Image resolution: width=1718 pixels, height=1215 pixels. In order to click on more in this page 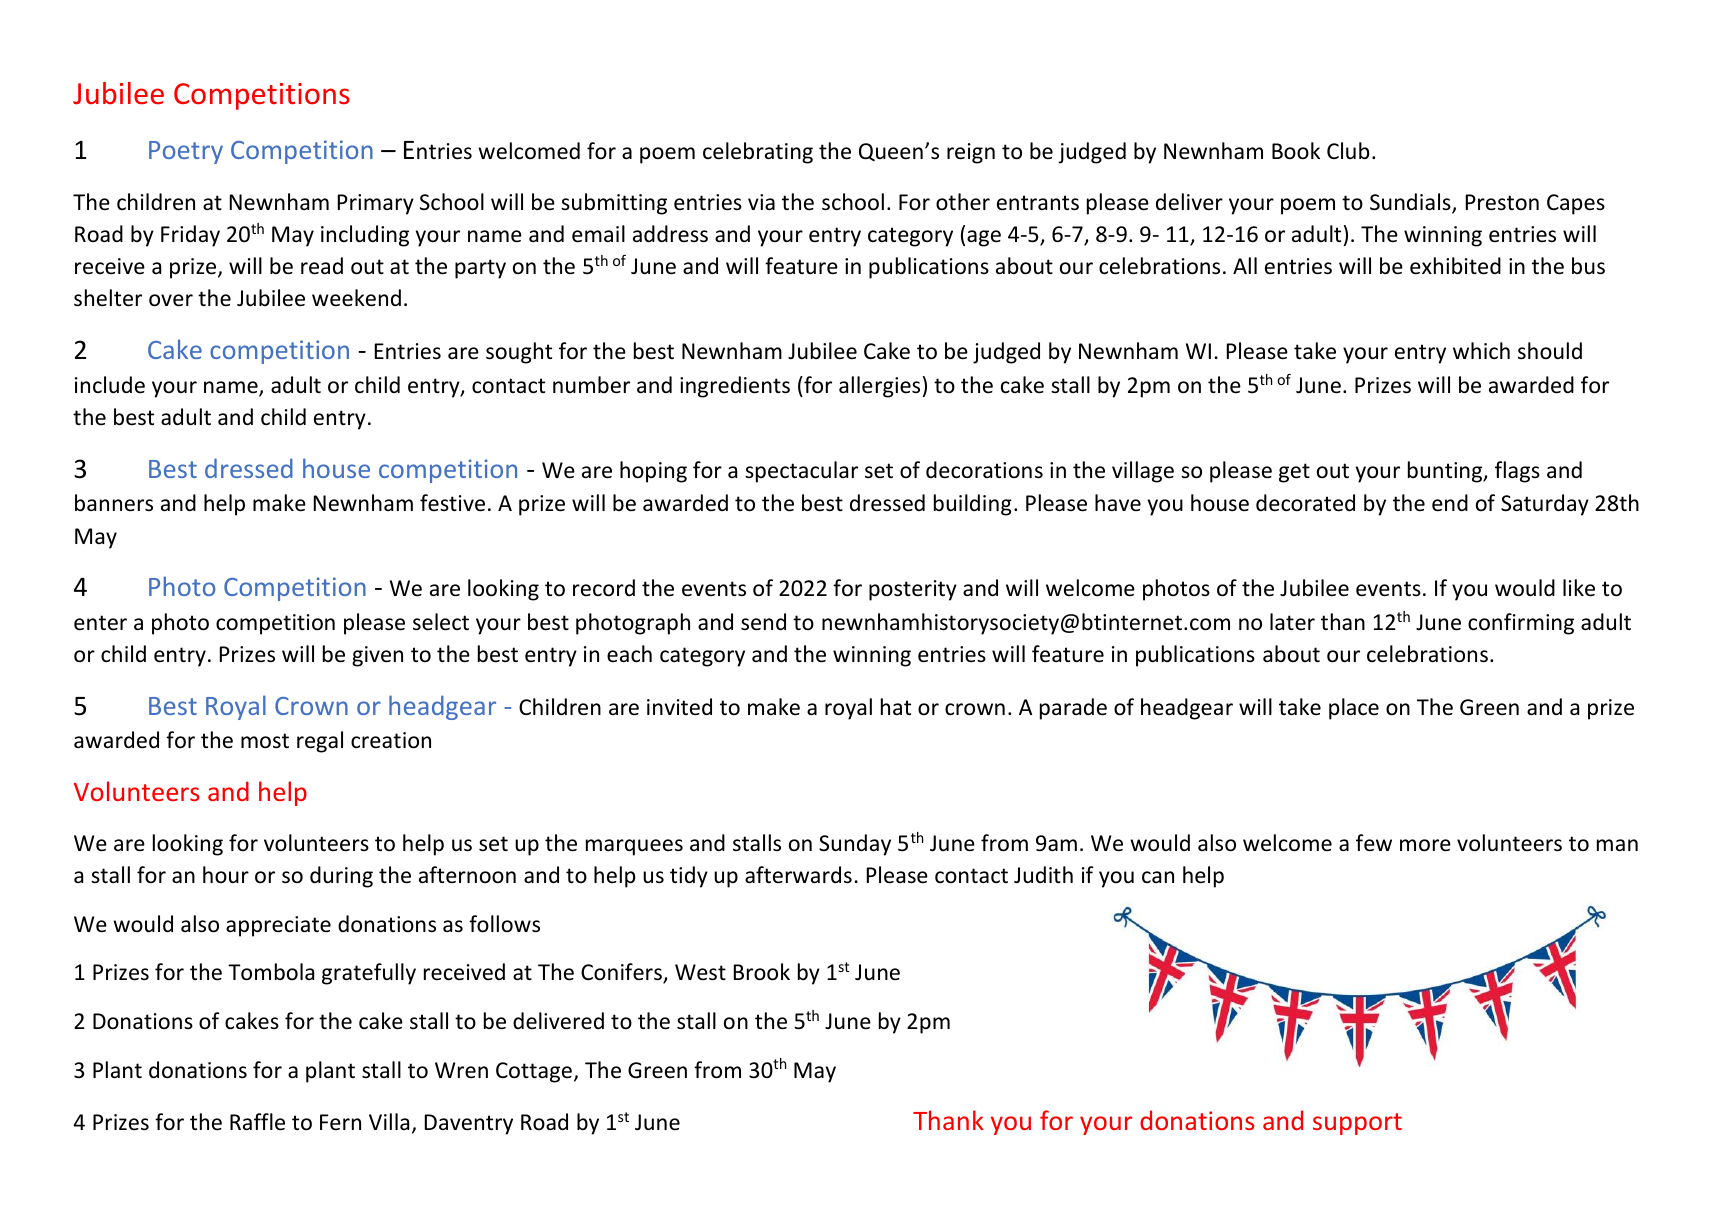, I will do `click(1425, 845)`.
